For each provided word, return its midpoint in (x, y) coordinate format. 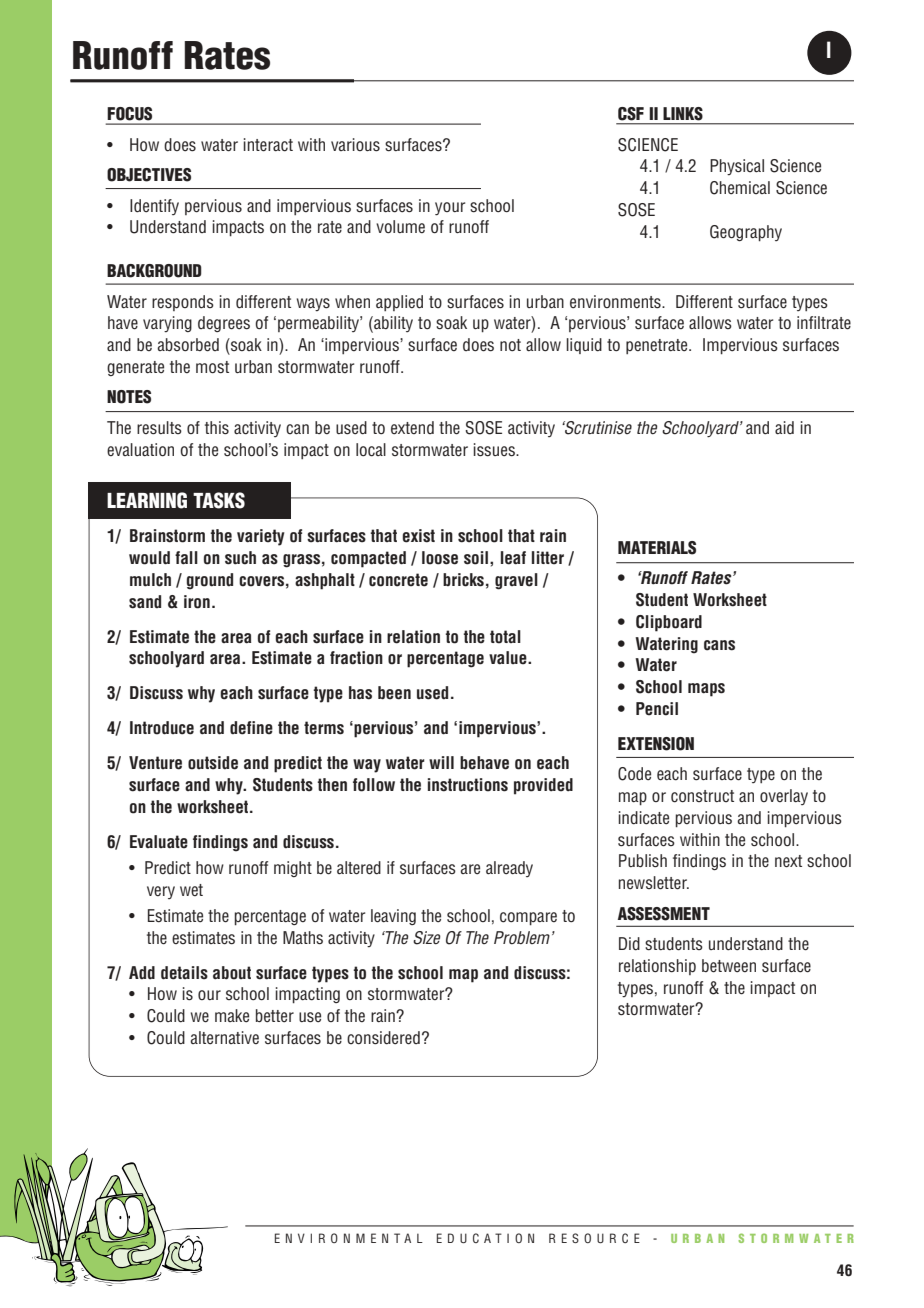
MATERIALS (657, 548)
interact (268, 145)
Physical (737, 167)
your (450, 209)
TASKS (219, 500)
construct (702, 796)
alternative (224, 1038)
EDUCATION (485, 1238)
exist (418, 536)
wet (191, 890)
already (509, 869)
